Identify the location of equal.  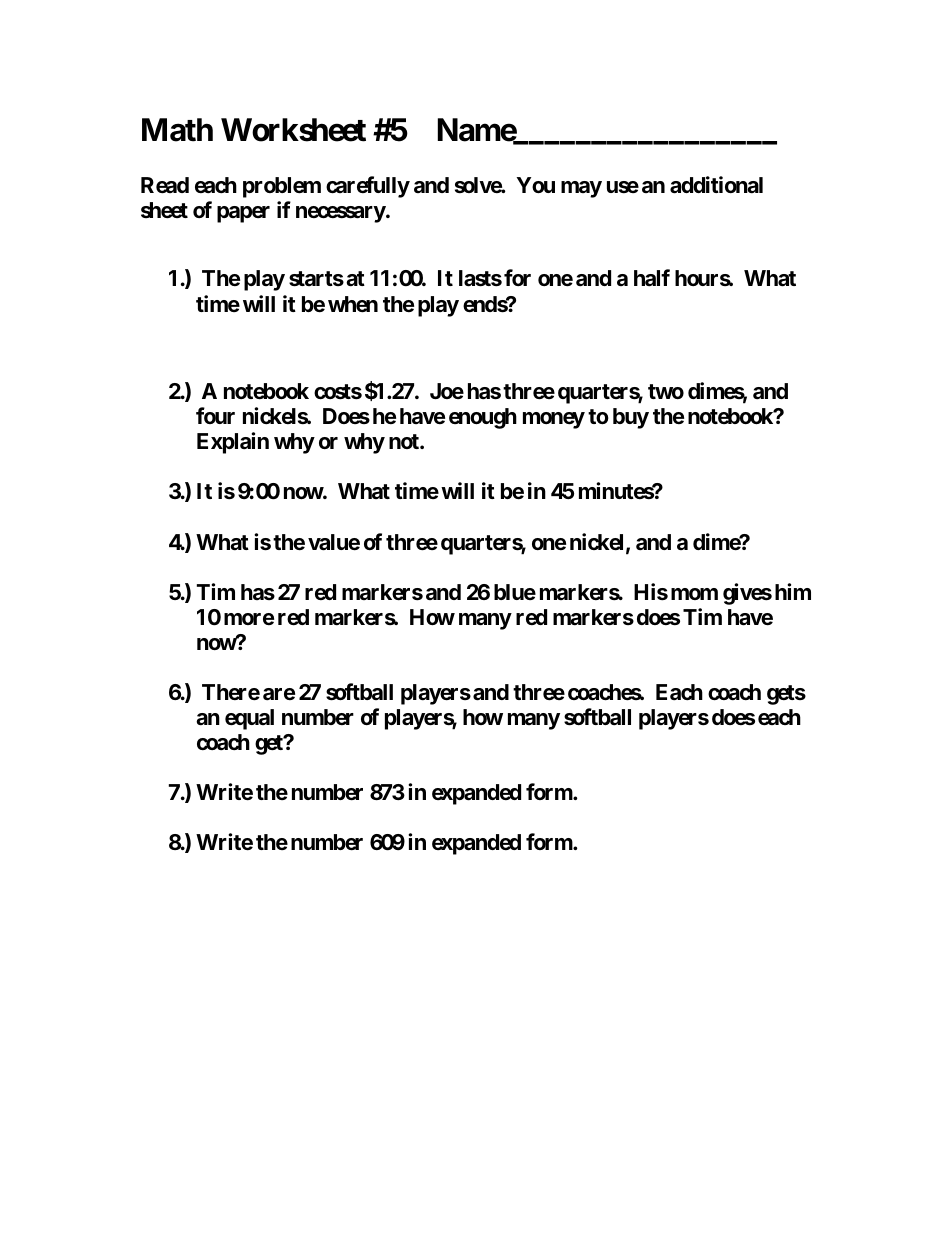
(249, 719).
